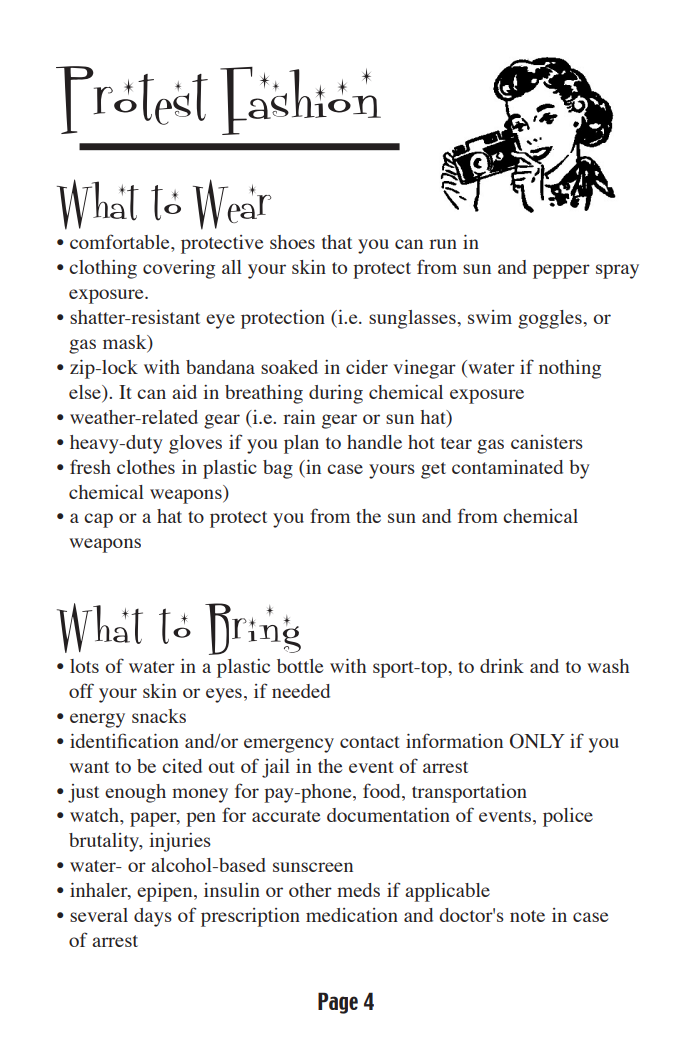 This screenshot has height=1059, width=685. Describe the element at coordinates (537, 741) in the screenshot. I see `ONLY` at that location.
